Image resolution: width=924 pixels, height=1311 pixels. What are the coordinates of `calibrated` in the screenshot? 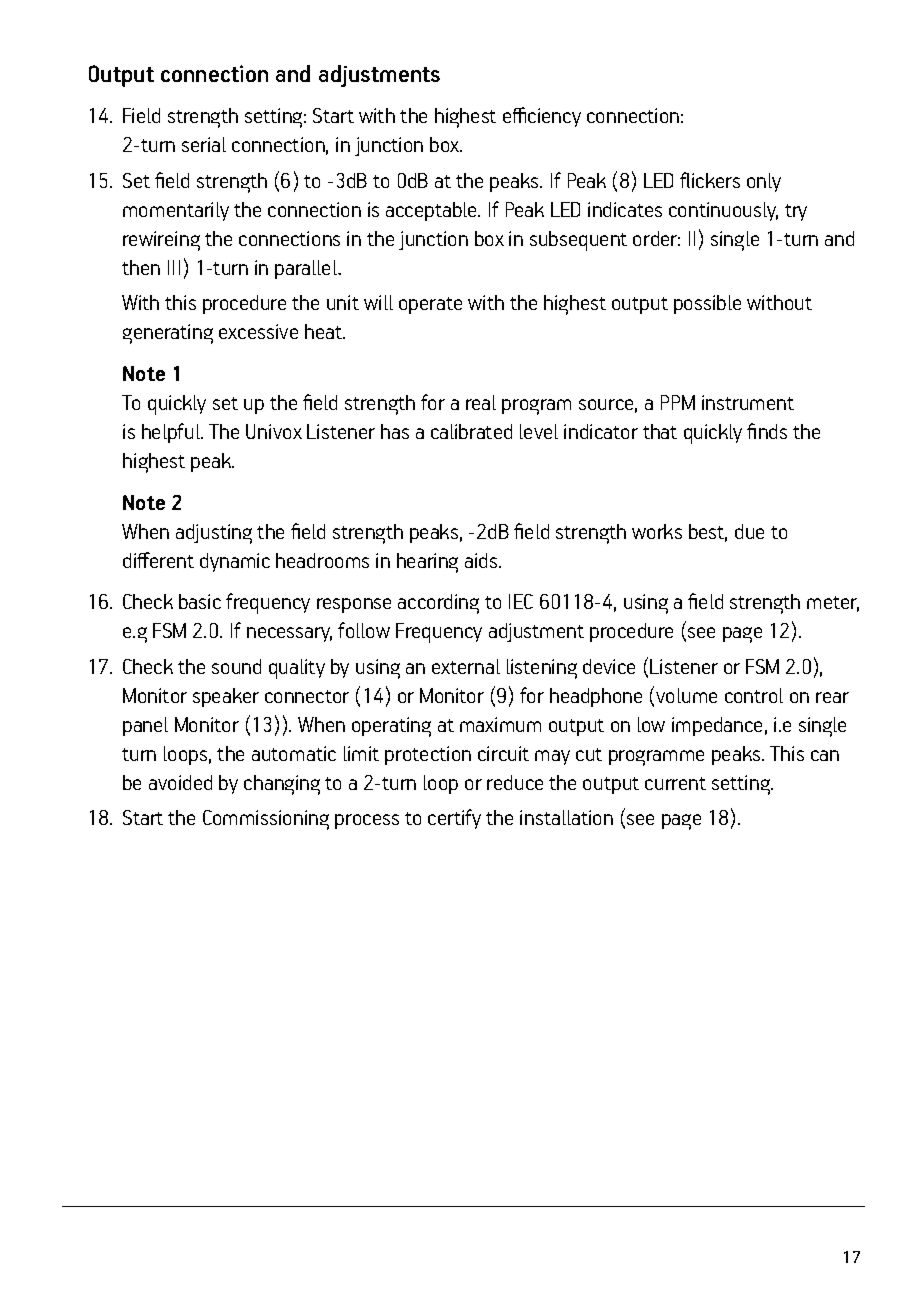 It's located at (471, 431).
